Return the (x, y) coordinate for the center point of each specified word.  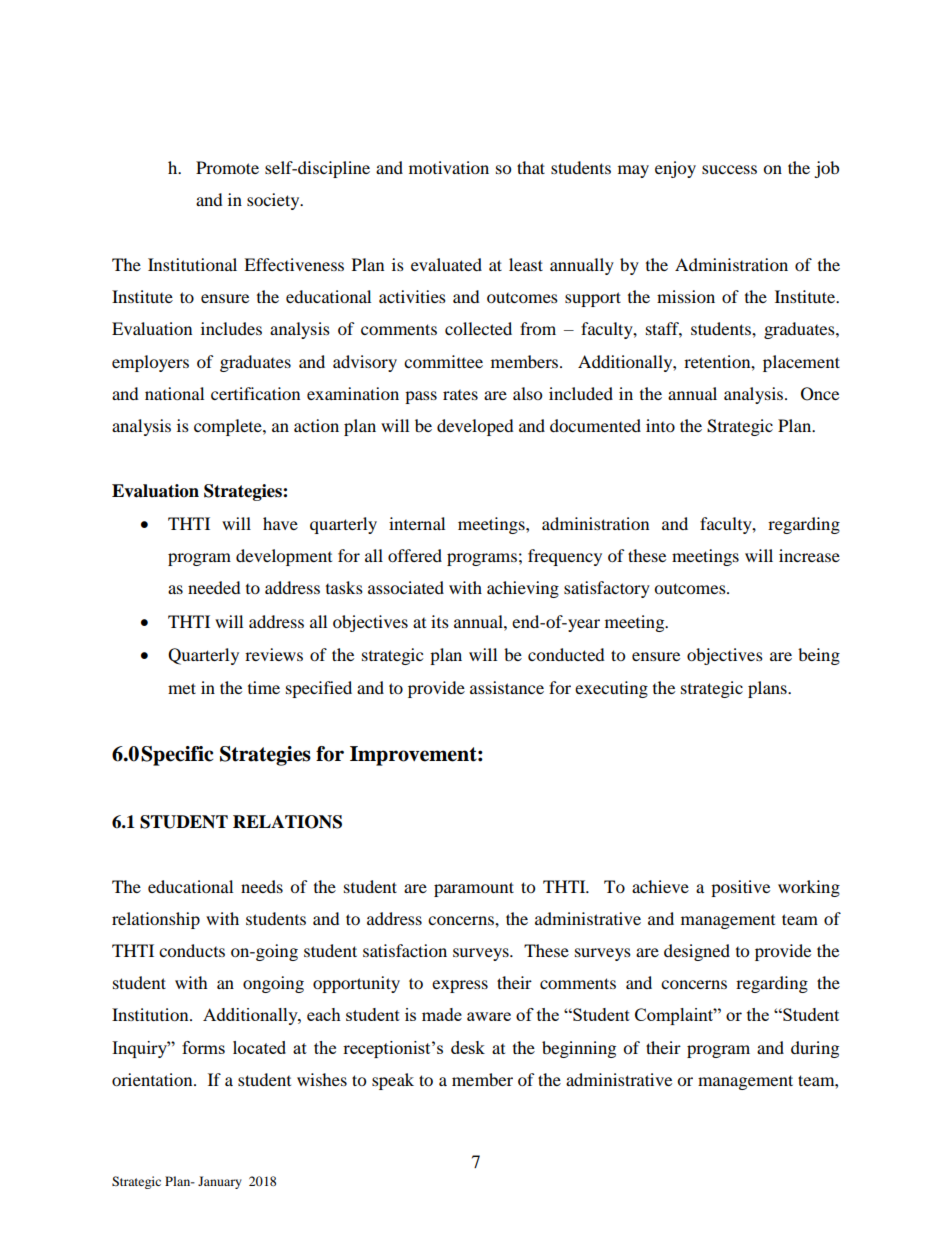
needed (214, 587)
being (819, 656)
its (440, 621)
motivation (449, 167)
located (259, 1047)
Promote (227, 167)
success (729, 169)
